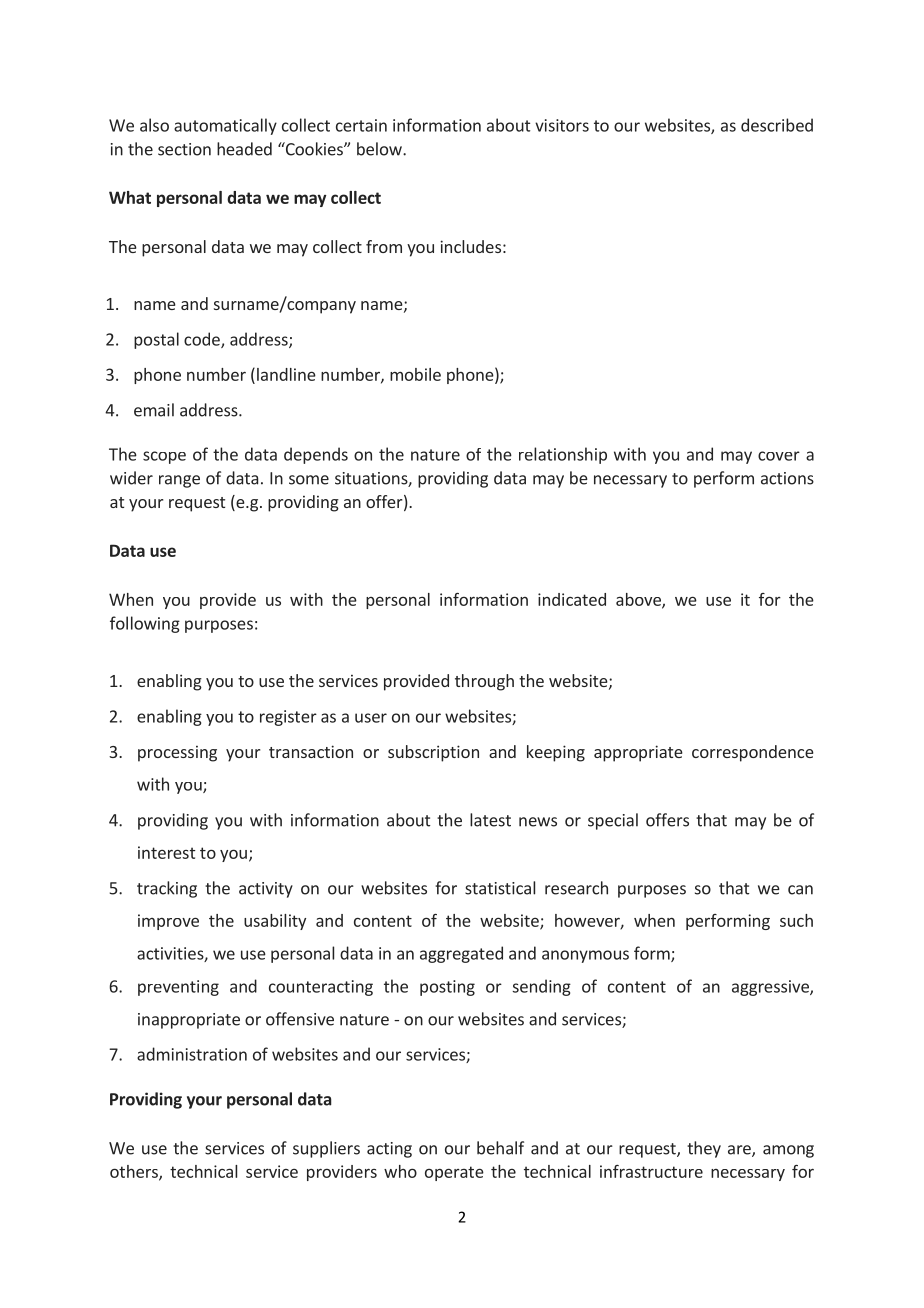 Image resolution: width=924 pixels, height=1308 pixels. I want to click on below, so click(380, 149).
